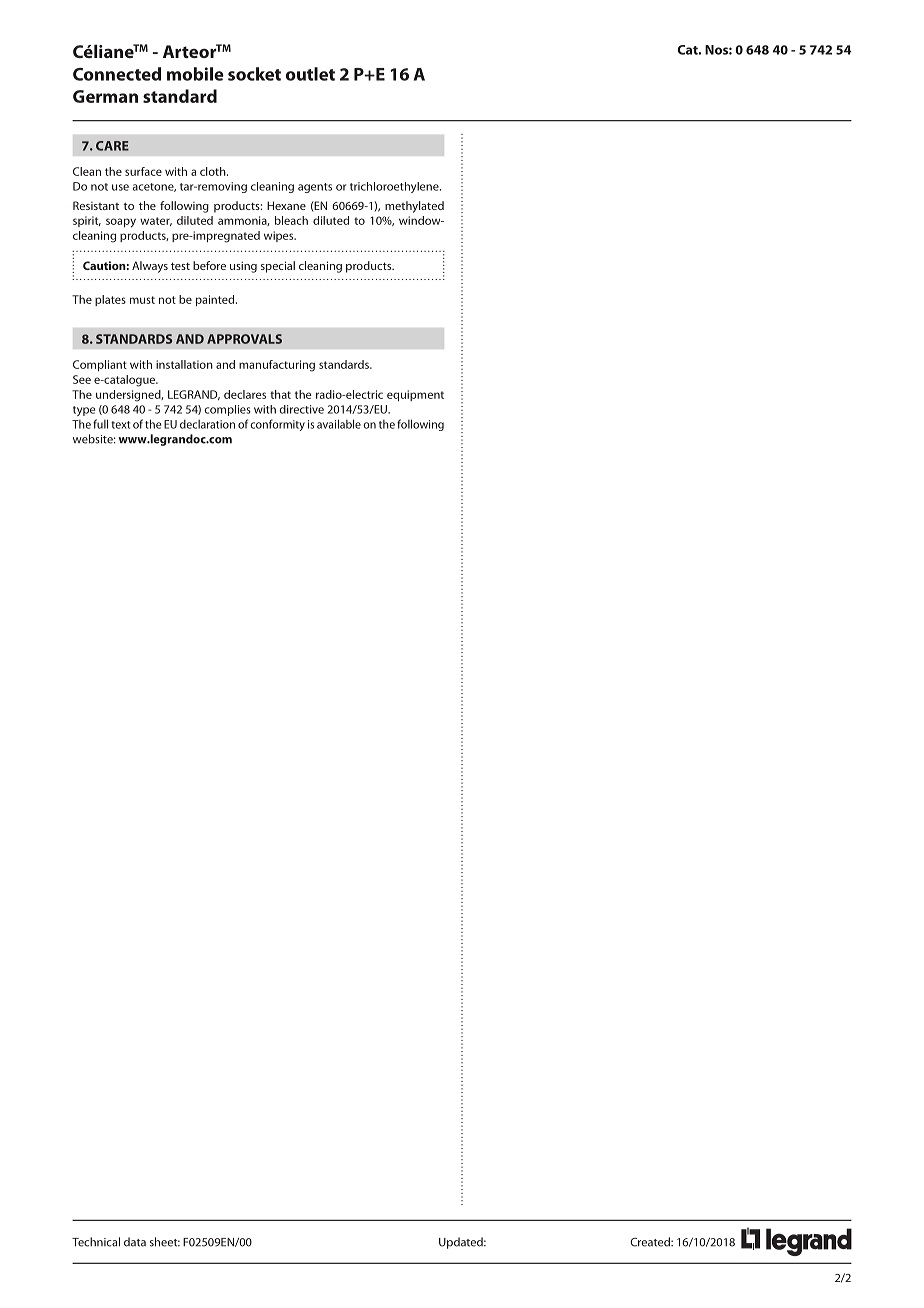 This image has width=924, height=1308. I want to click on available, so click(339, 424).
